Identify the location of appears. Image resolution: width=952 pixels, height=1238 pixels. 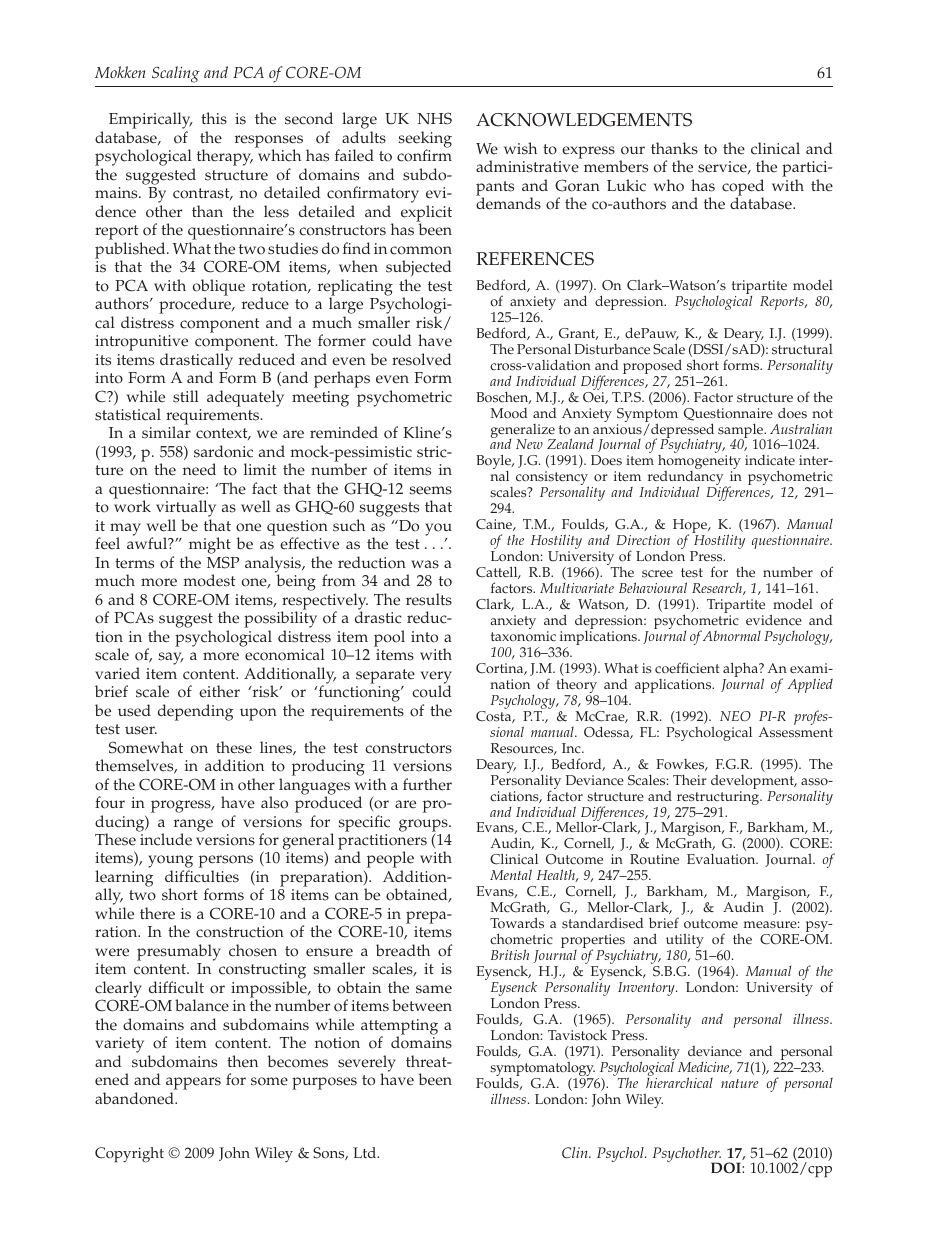
(193, 1085).
